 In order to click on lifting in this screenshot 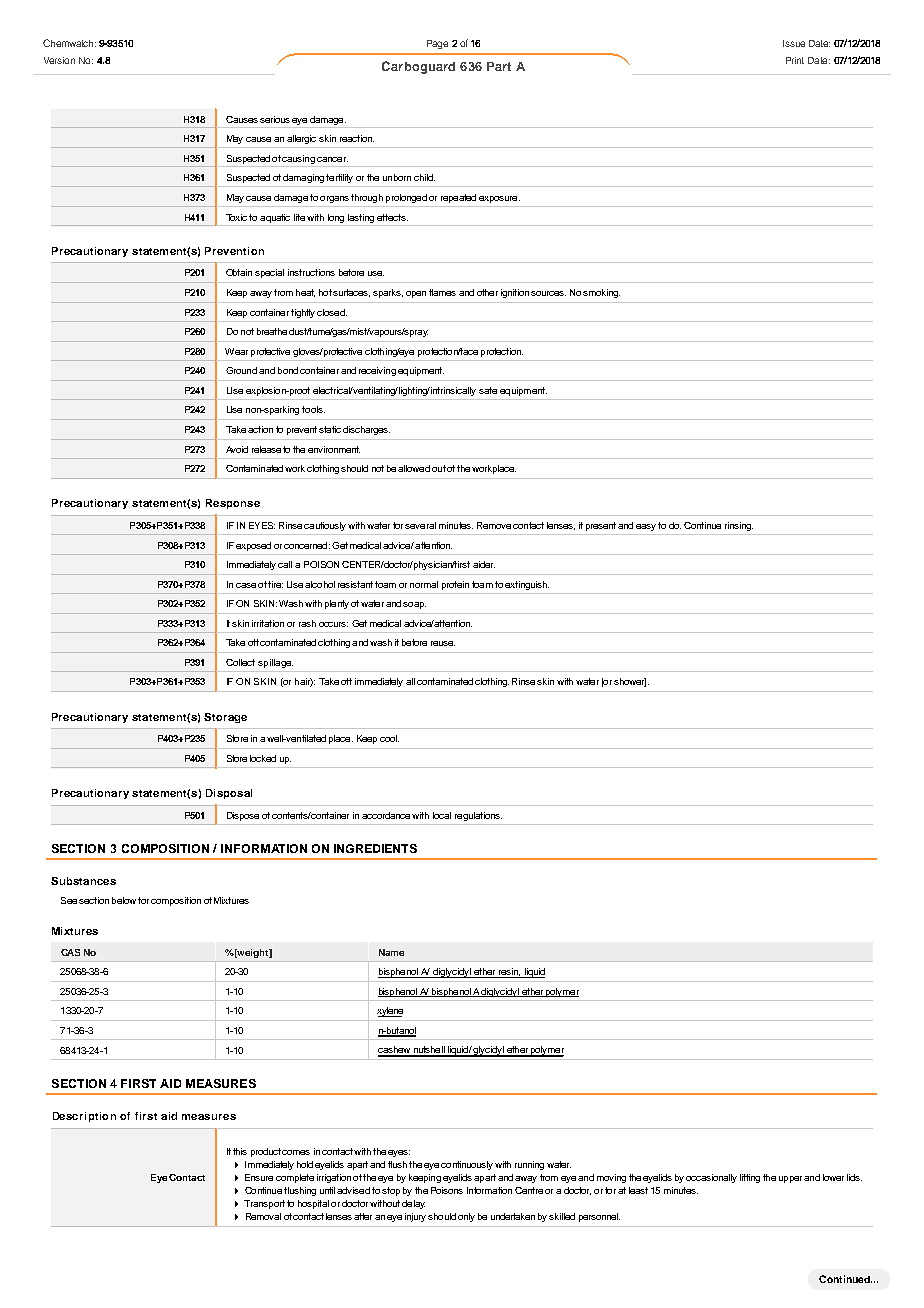, I will do `click(750, 1178)`.
